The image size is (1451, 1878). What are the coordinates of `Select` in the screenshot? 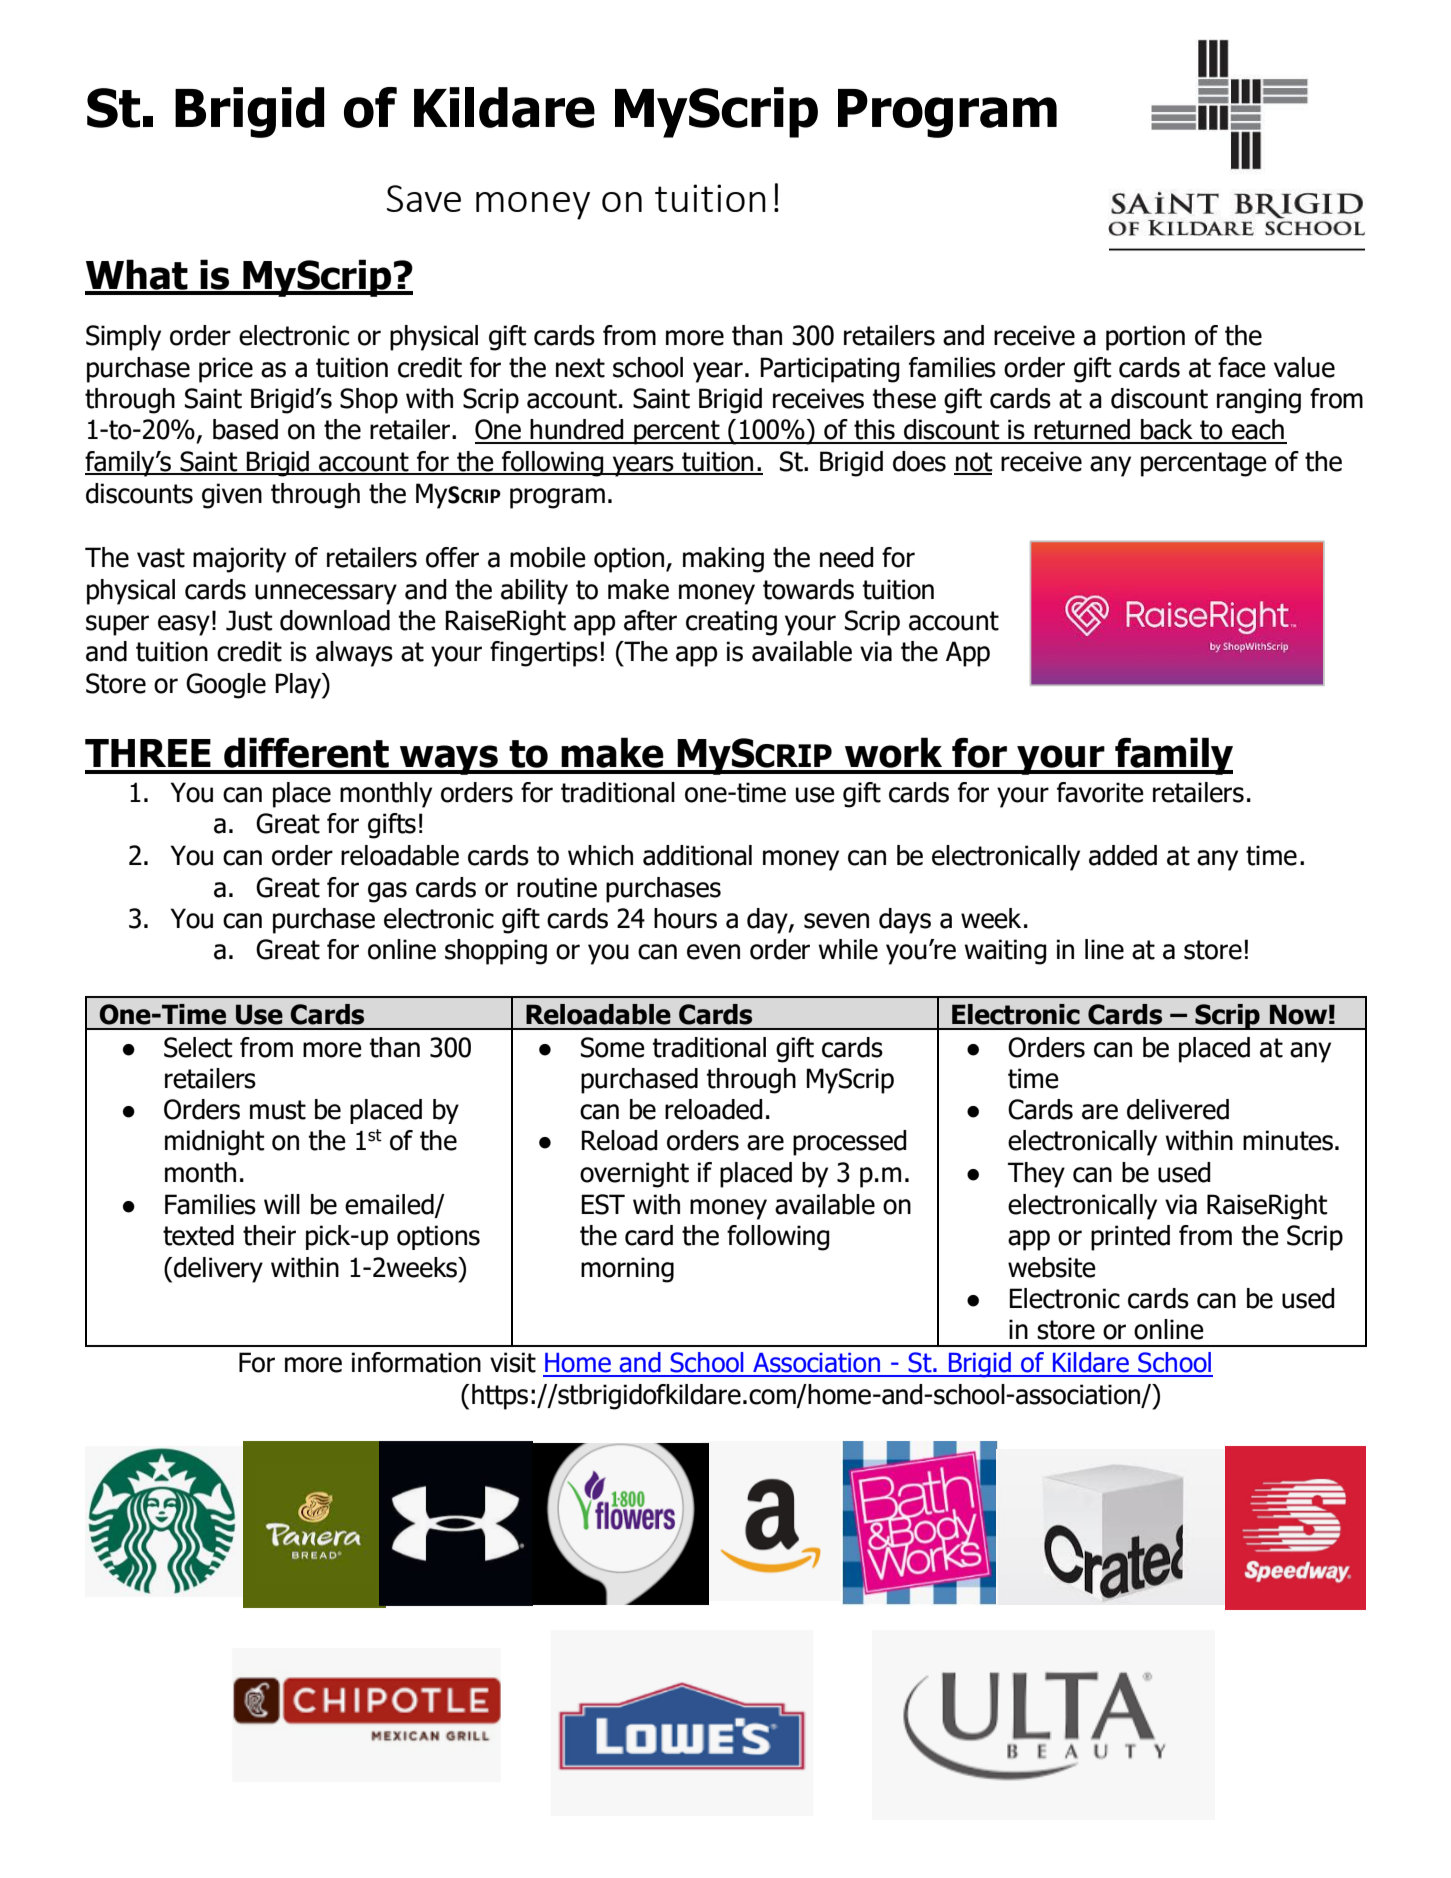 It's located at (198, 1047).
